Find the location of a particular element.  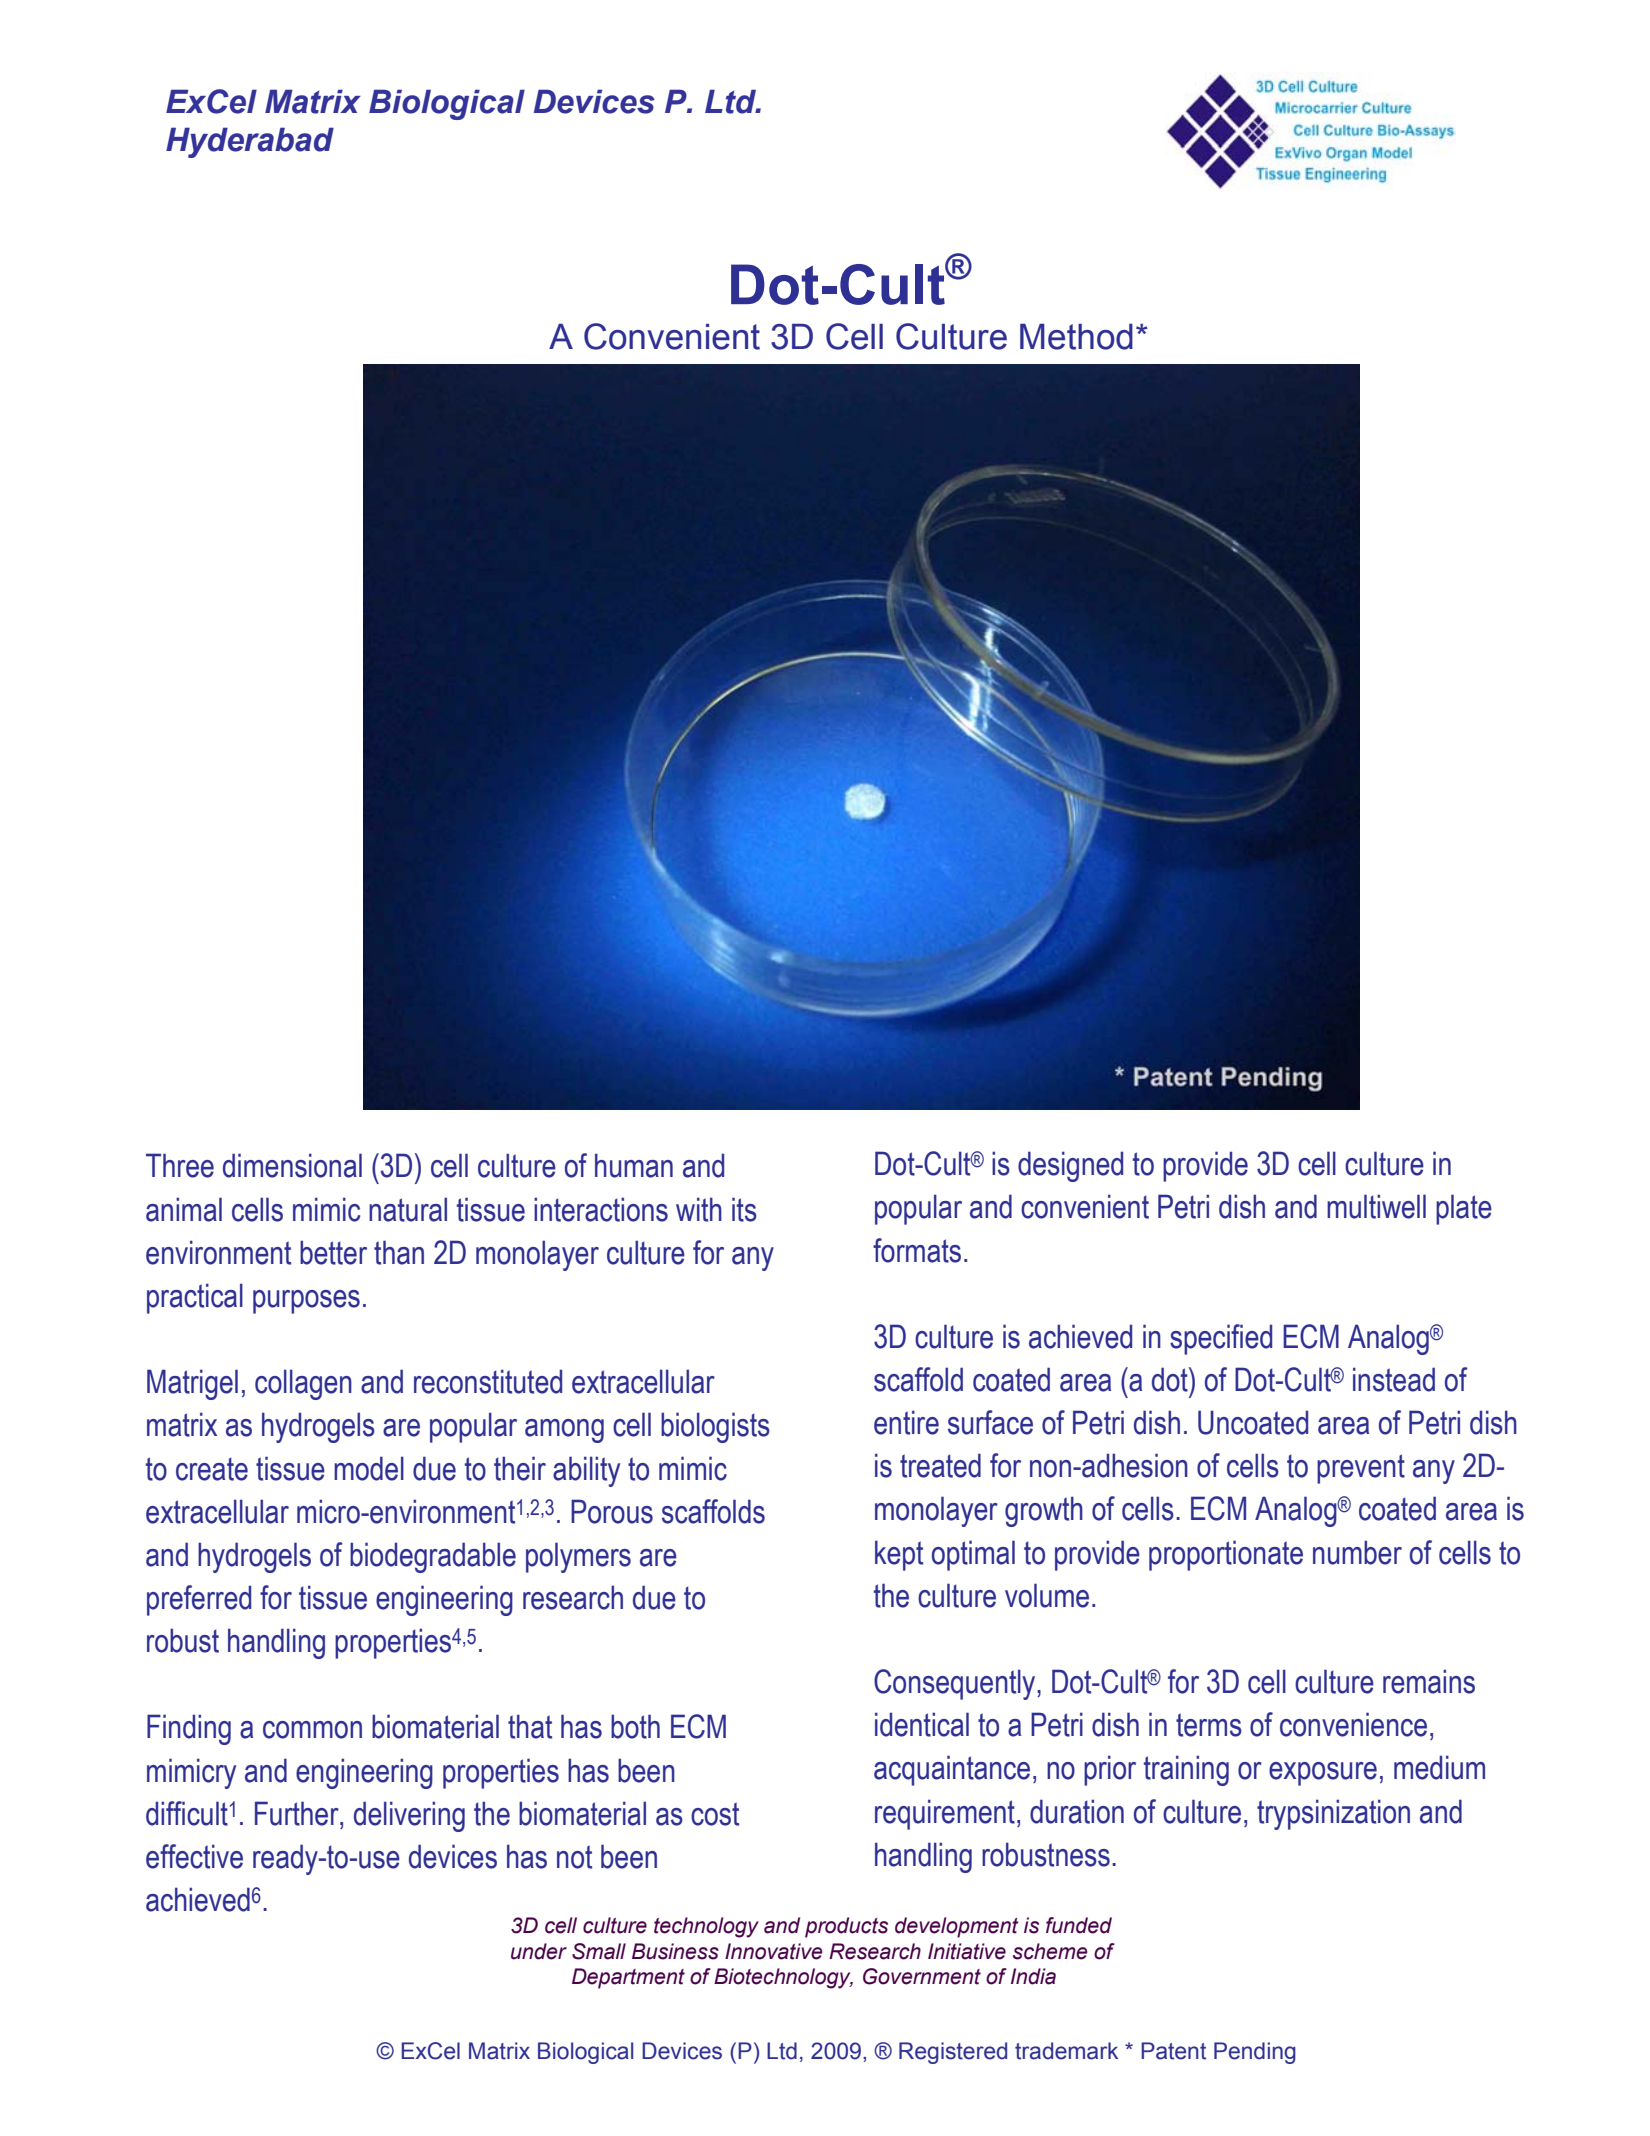

designed is located at coordinates (1070, 1166).
